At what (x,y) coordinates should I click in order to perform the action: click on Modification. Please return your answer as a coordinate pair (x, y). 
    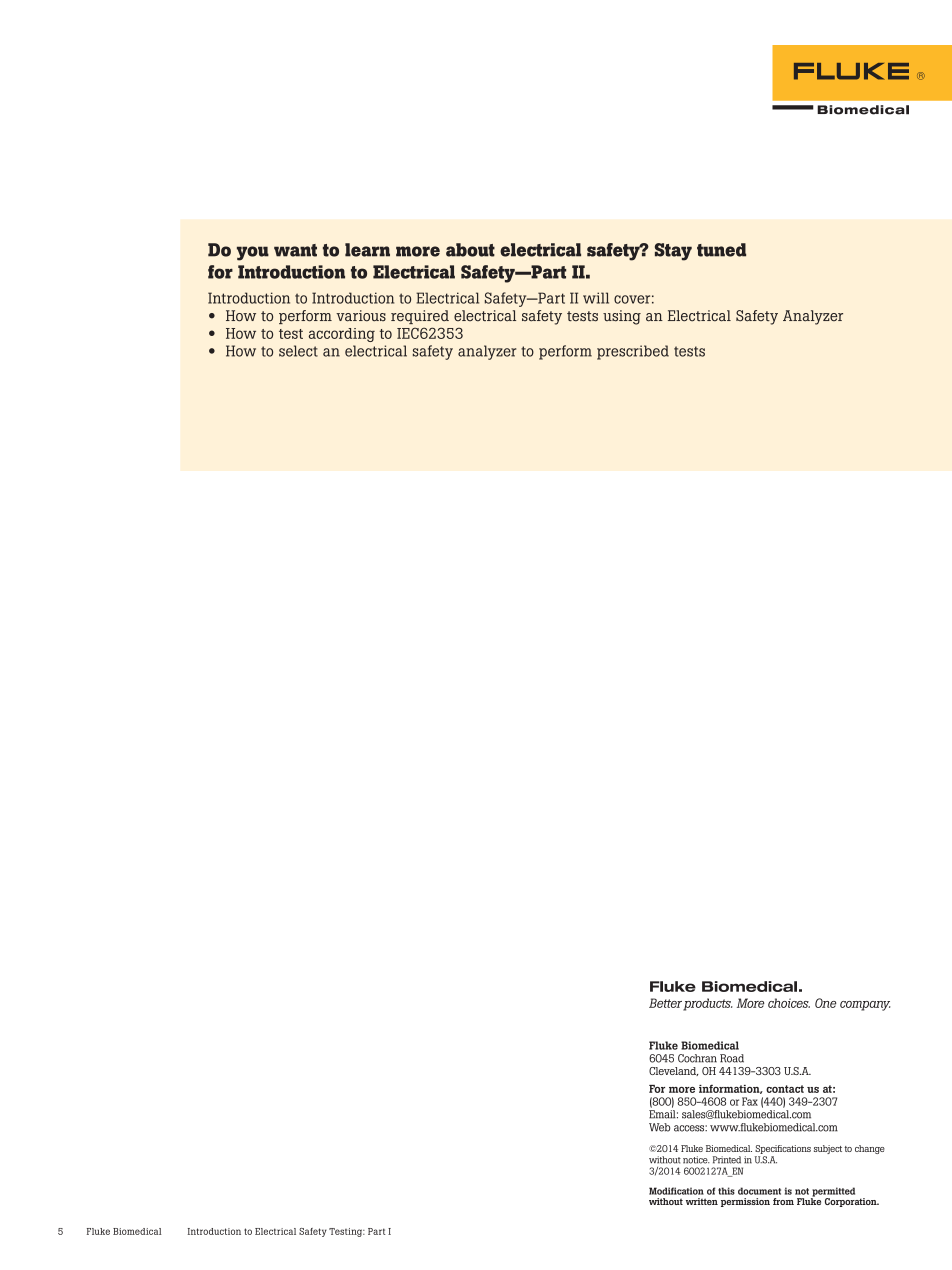
    Looking at the image, I should click on (676, 1191).
